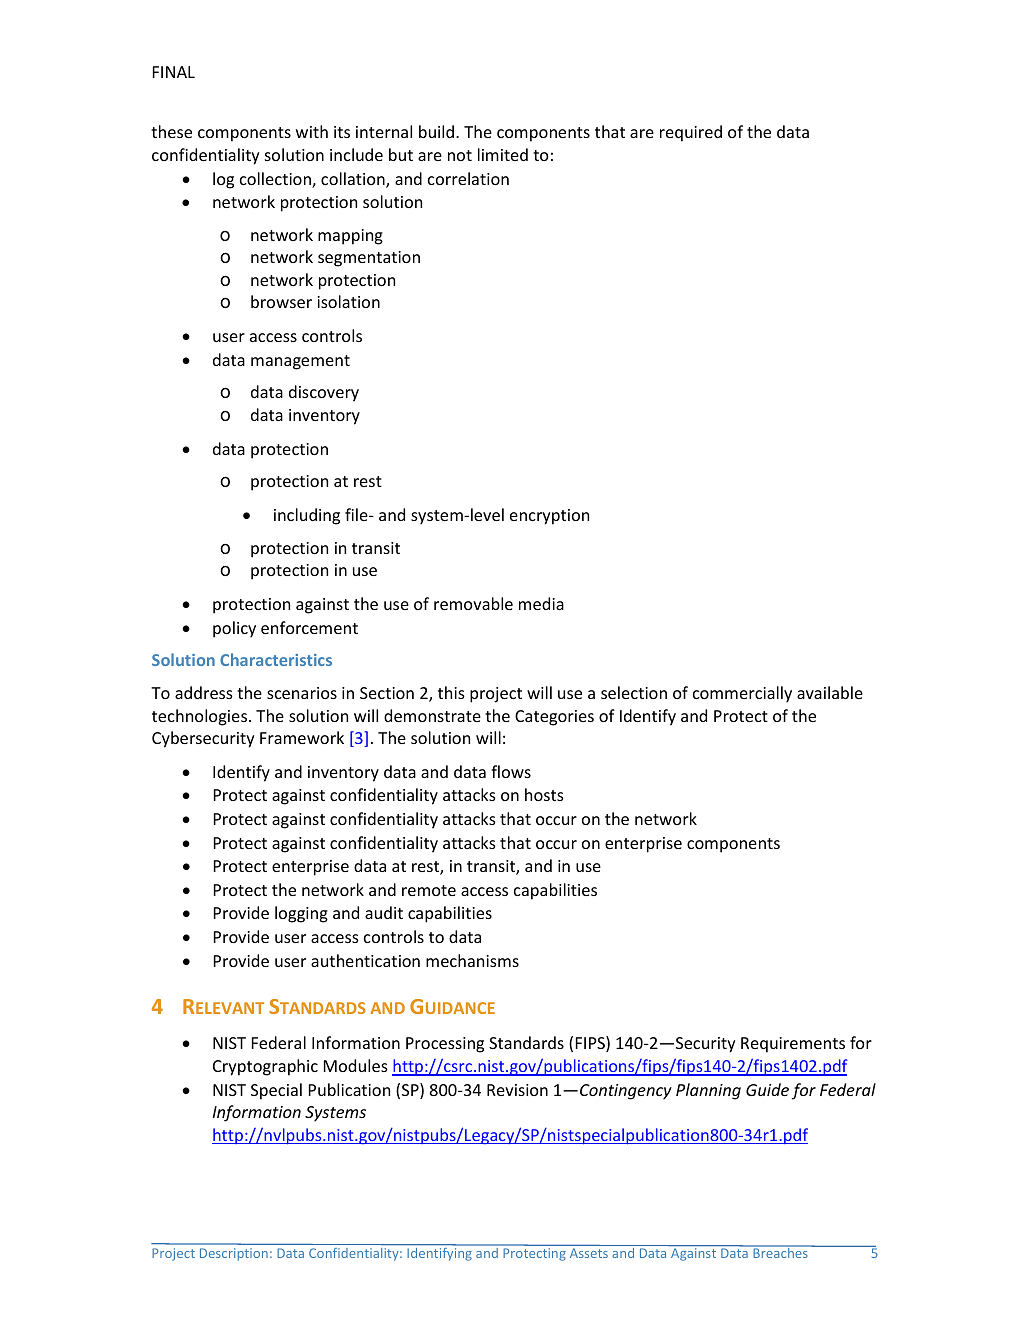  What do you see at coordinates (589, 1253) in the document?
I see `Assets` at bounding box center [589, 1253].
